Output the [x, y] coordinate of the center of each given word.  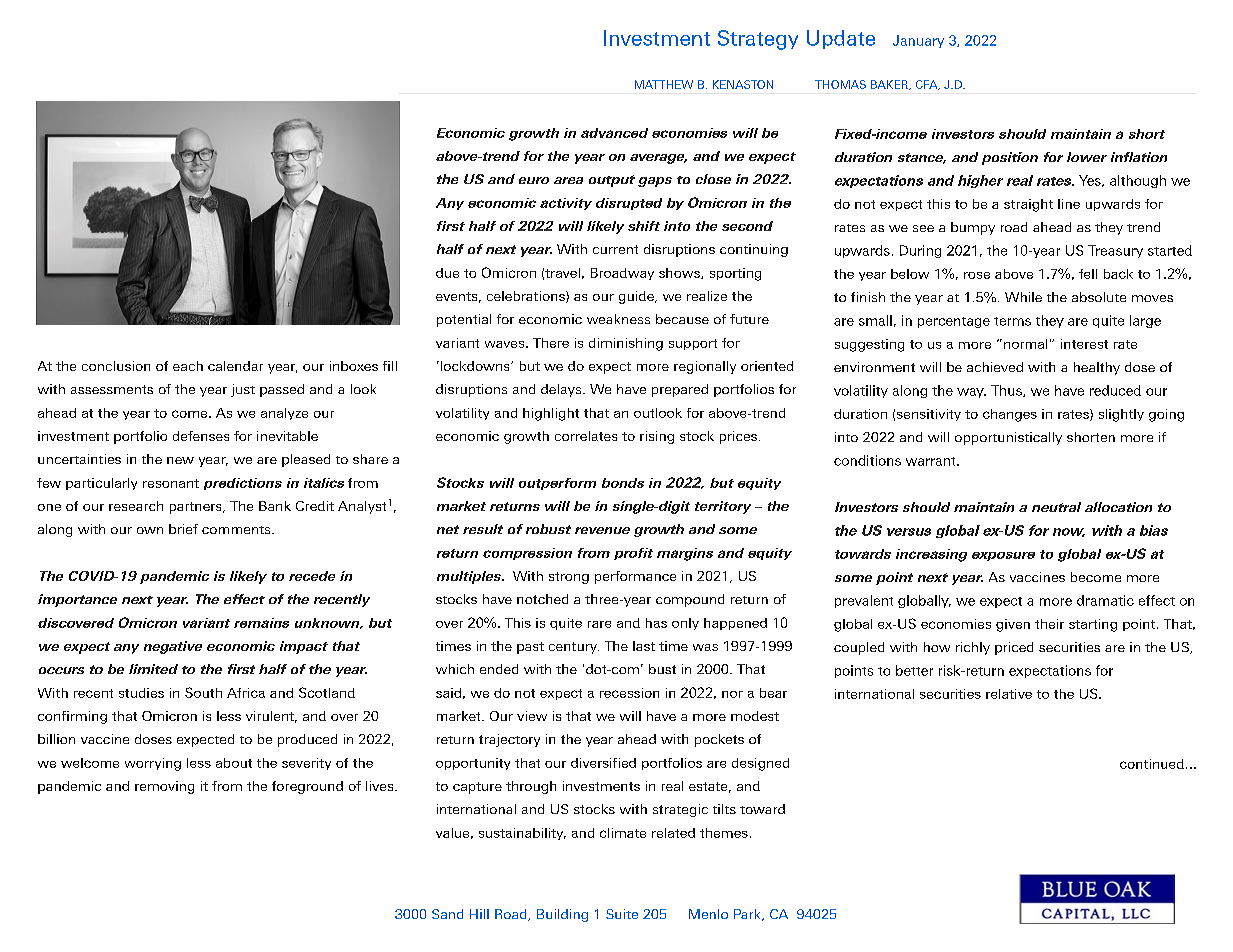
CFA [928, 85]
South [203, 692]
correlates [586, 436]
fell [1088, 274]
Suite [622, 914]
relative [1009, 694]
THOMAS [840, 84]
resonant [171, 483]
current [615, 249]
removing [164, 787]
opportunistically [1008, 438]
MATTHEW [664, 84]
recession [629, 693]
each [188, 366]
